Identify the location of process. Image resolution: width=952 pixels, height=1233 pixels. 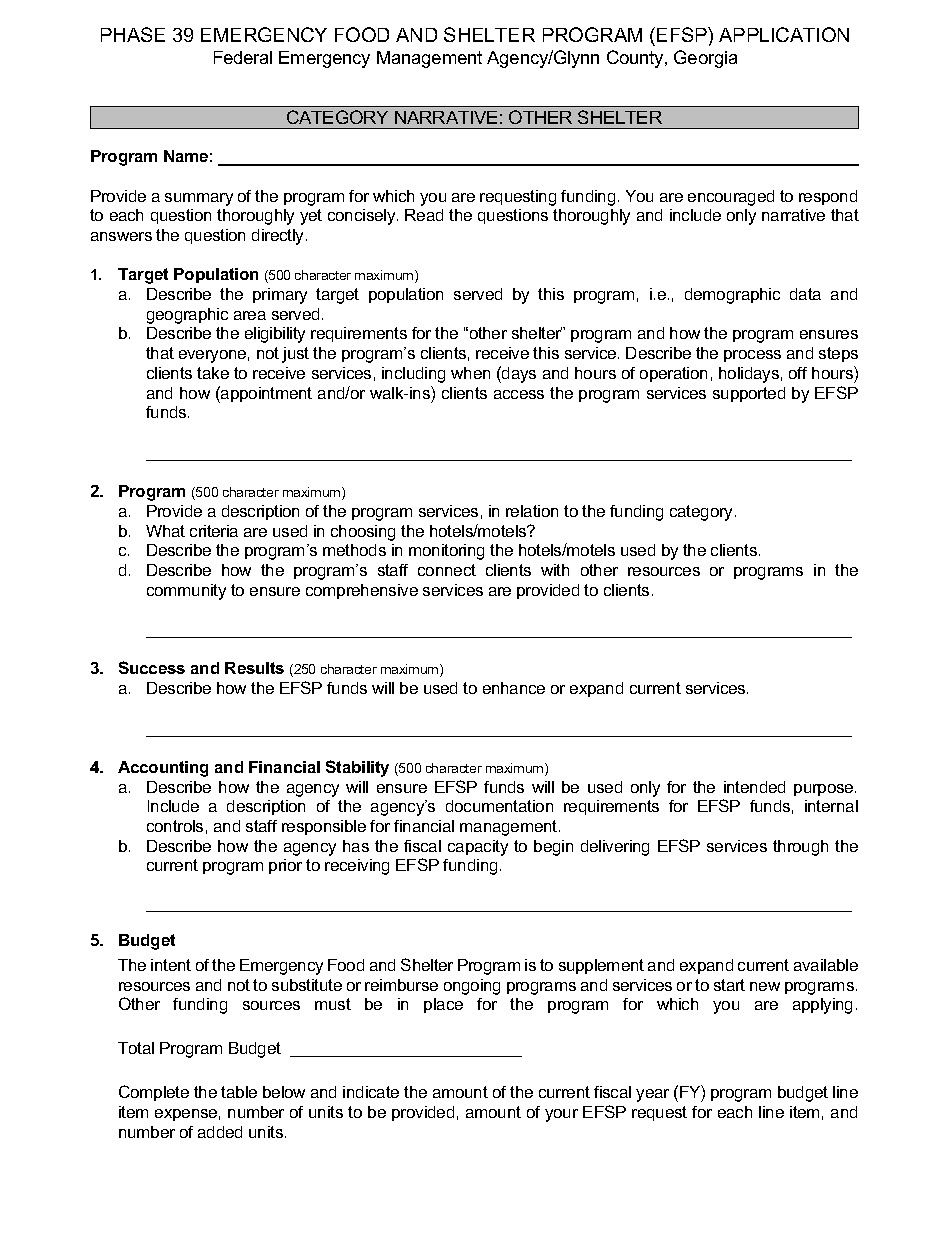
(752, 356).
